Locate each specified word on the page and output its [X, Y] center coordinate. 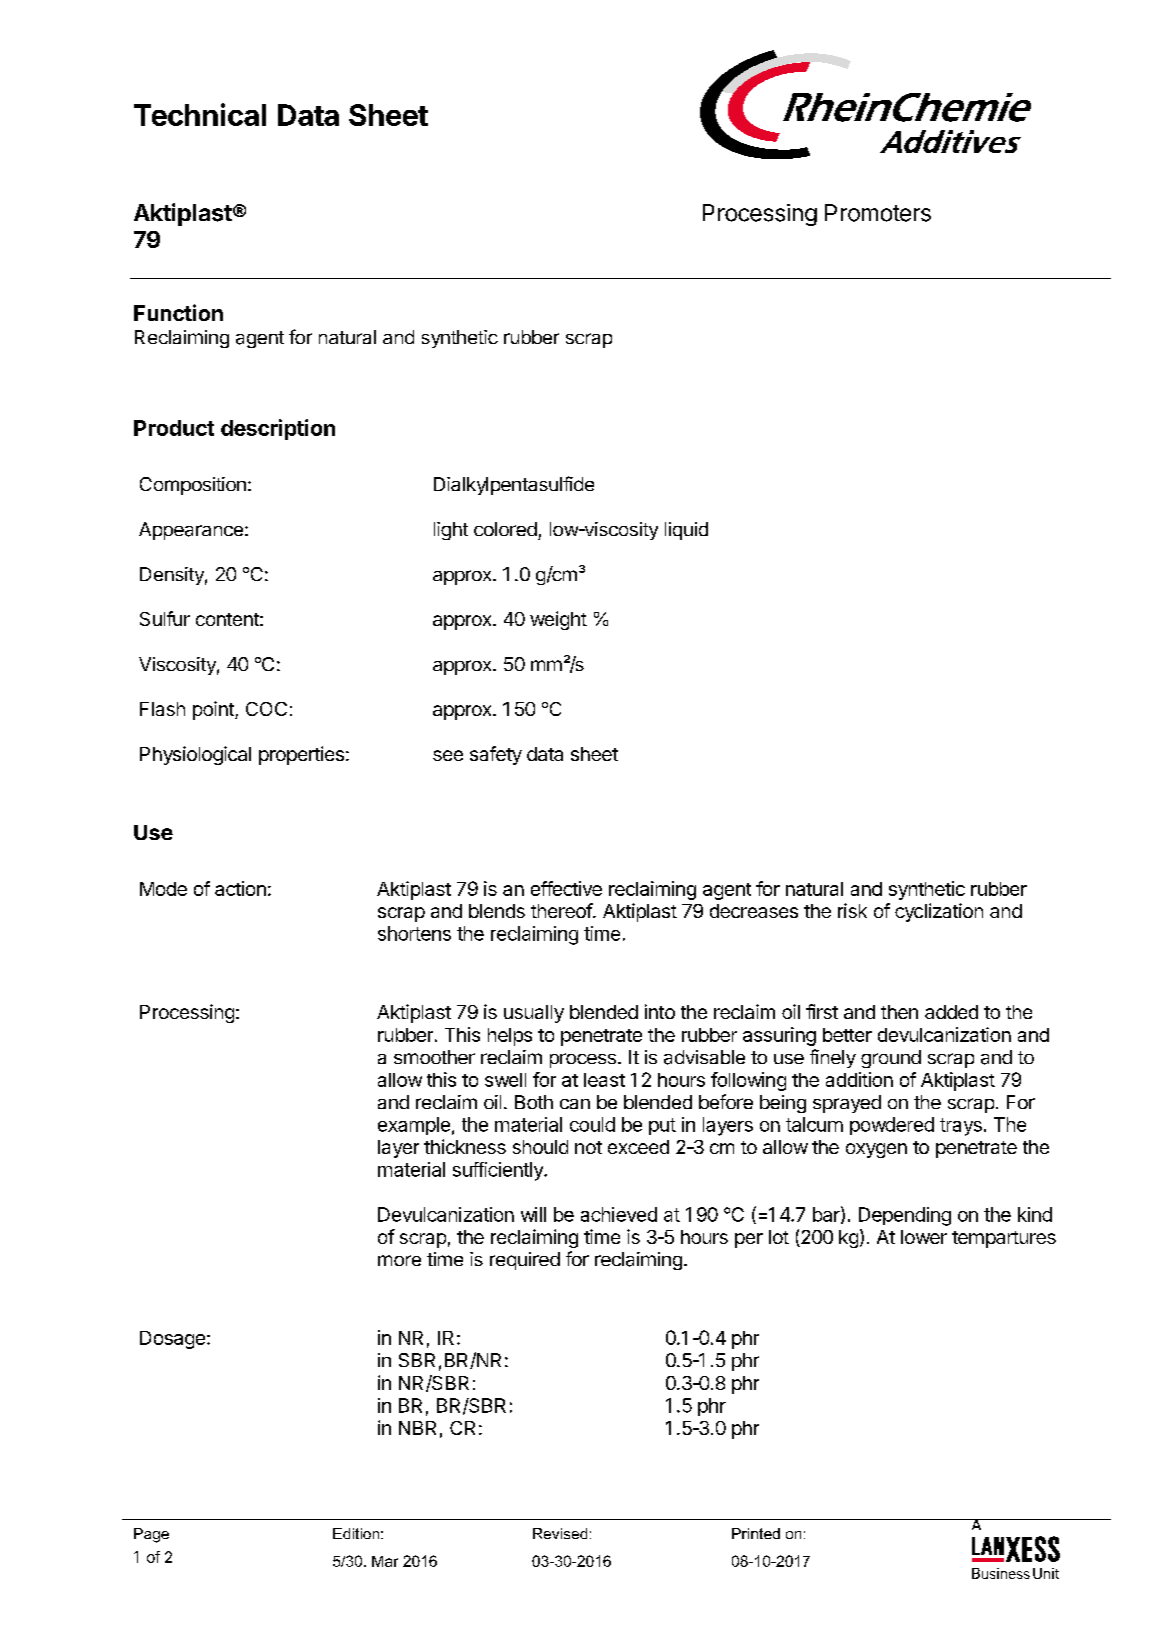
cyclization [939, 912]
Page [151, 1535]
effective [566, 888]
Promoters [878, 213]
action [240, 888]
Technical [200, 114]
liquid [686, 531]
